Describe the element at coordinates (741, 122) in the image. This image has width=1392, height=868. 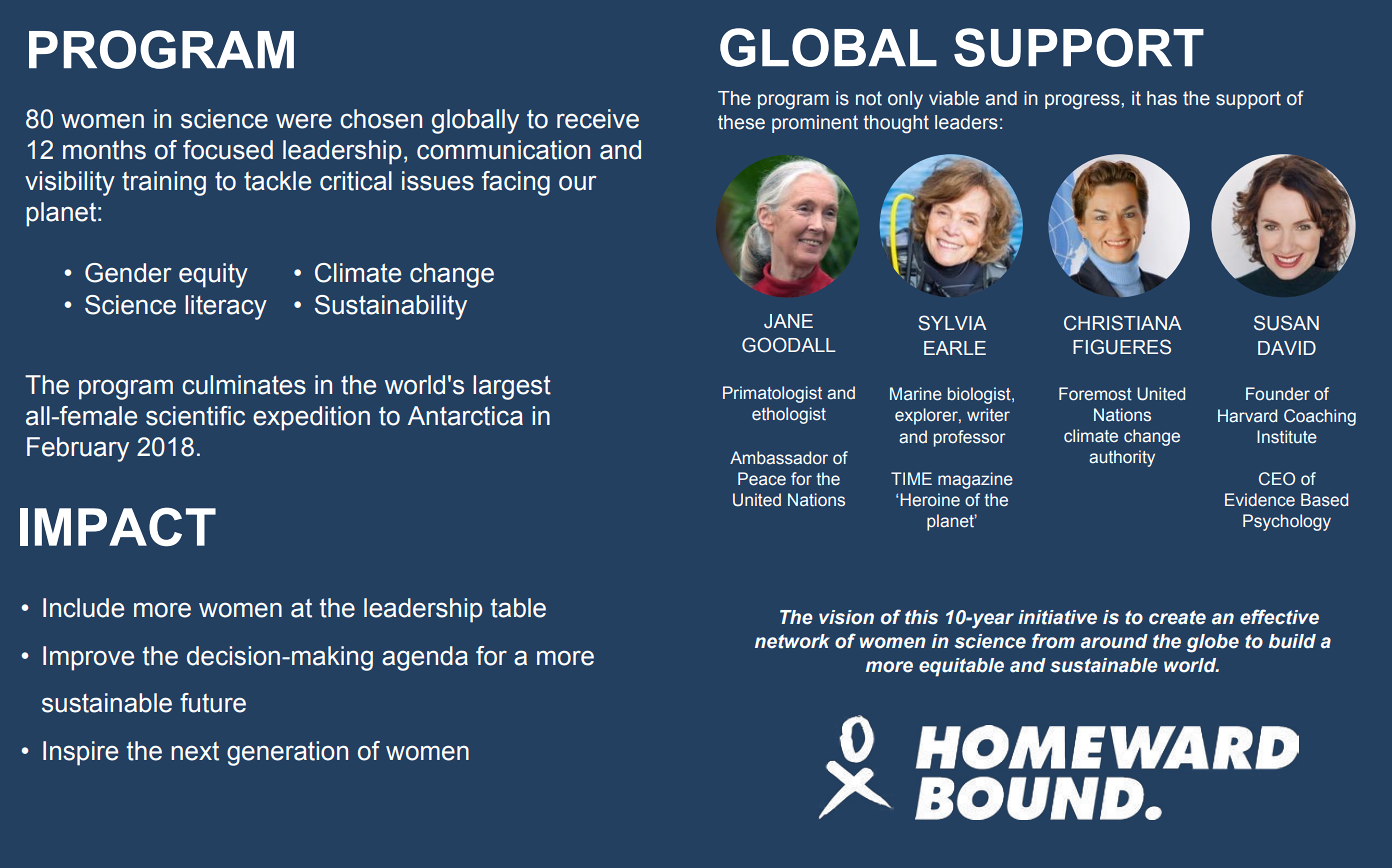
I see `these` at that location.
